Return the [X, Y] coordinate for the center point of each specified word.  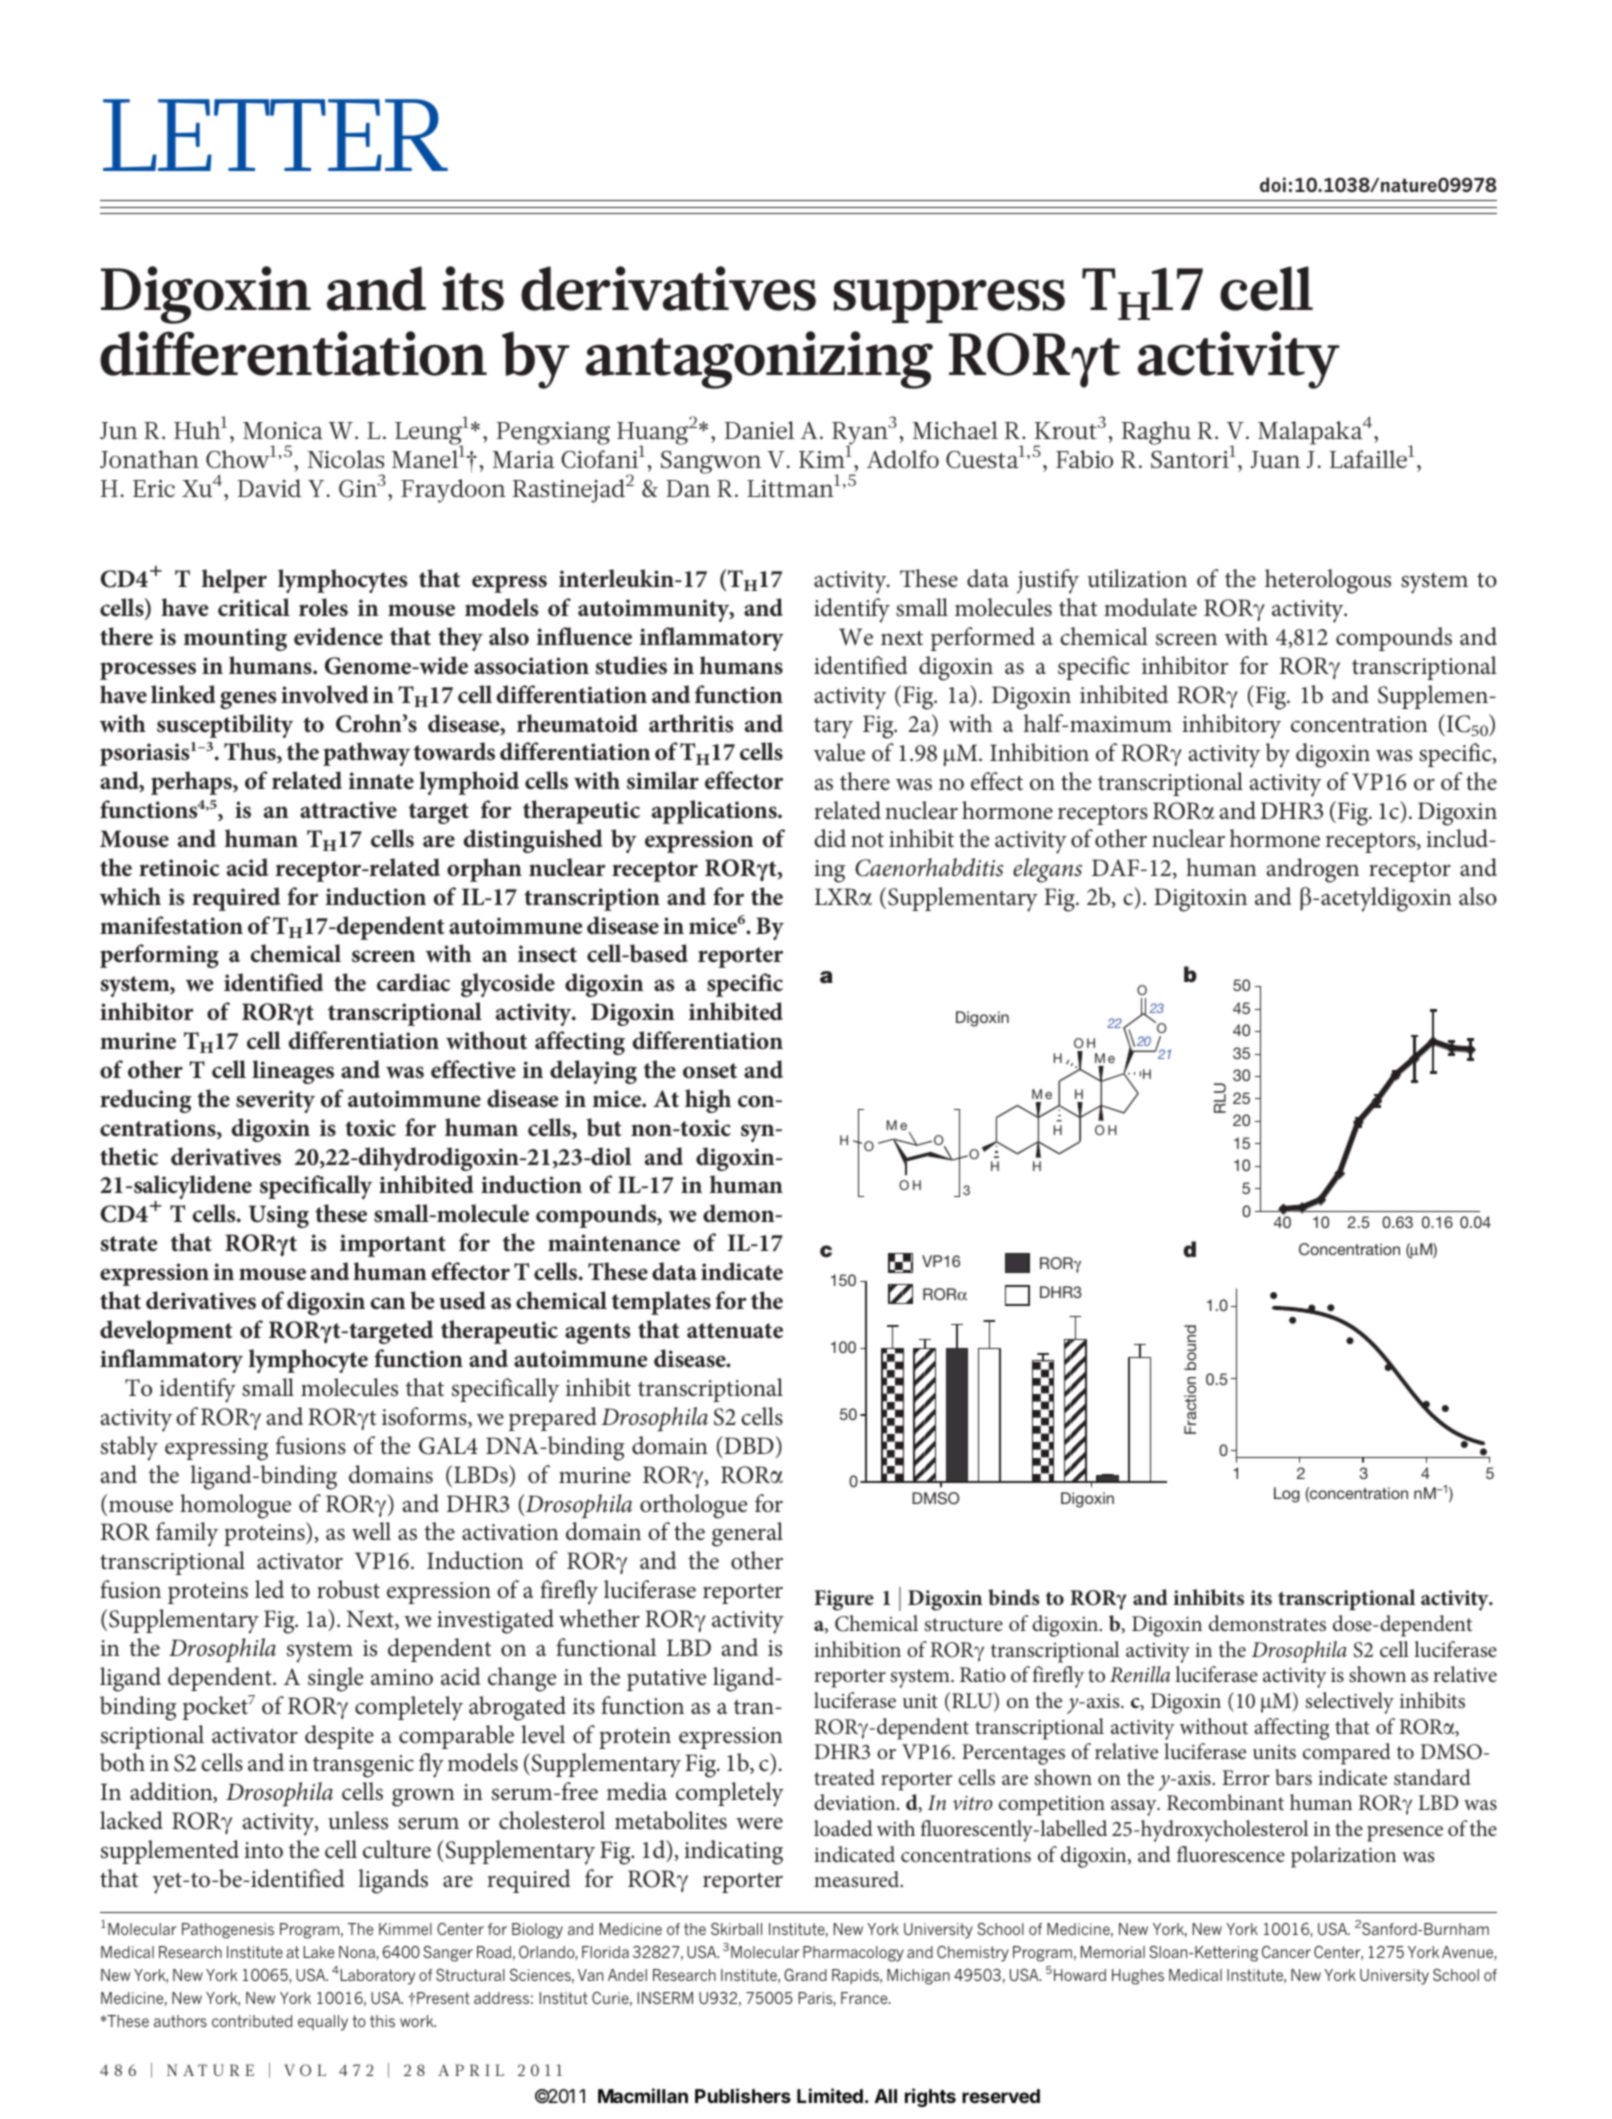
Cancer [1286, 1952]
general [747, 1534]
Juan [1276, 459]
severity [275, 1101]
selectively [1349, 1703]
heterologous [1328, 581]
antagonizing [759, 360]
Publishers [743, 2095]
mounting [235, 639]
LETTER [275, 135]
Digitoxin [1200, 900]
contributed [252, 2021]
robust [348, 1589]
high [708, 1101]
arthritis [691, 723]
